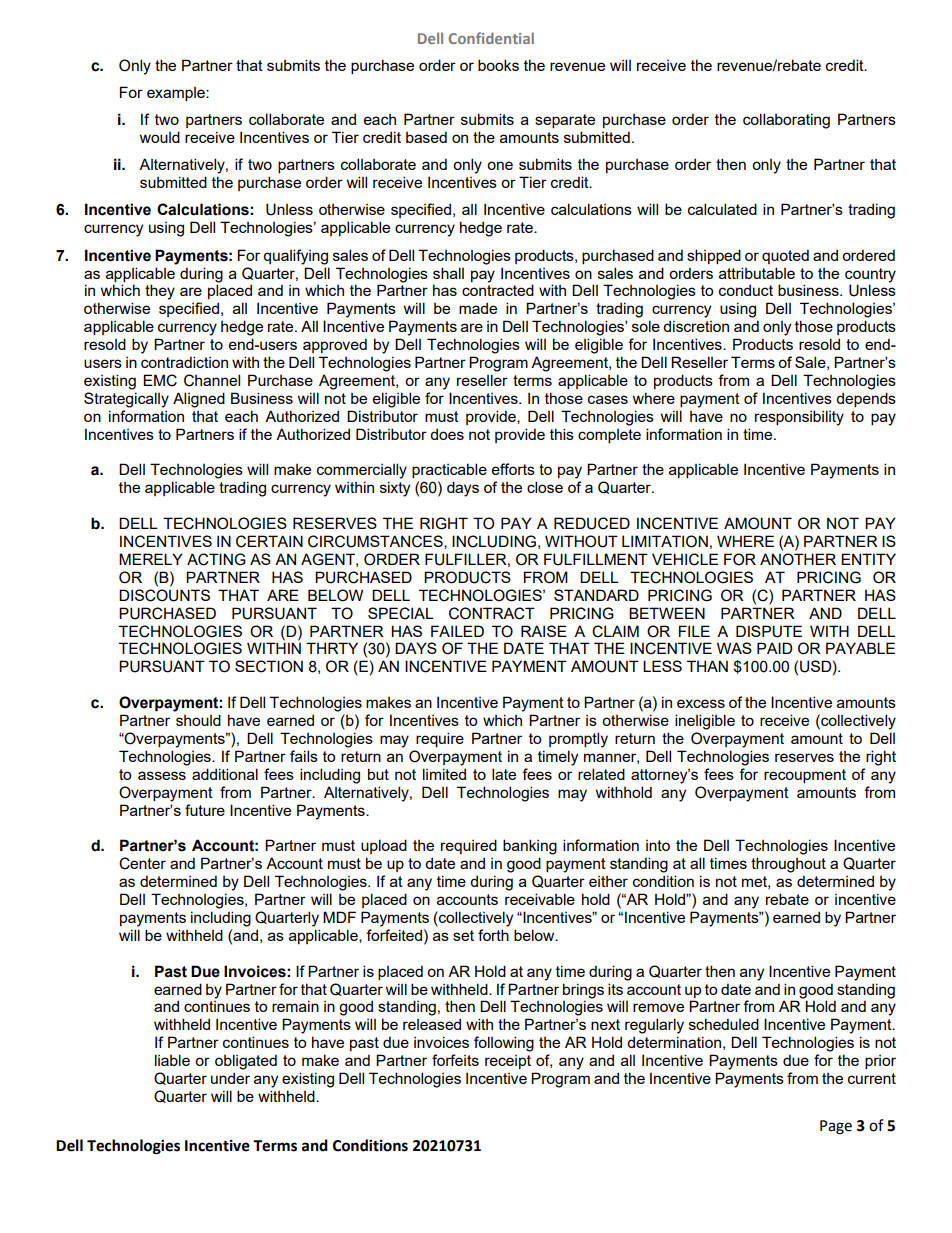 Image resolution: width=952 pixels, height=1233 pixels. I want to click on under, so click(230, 1078).
